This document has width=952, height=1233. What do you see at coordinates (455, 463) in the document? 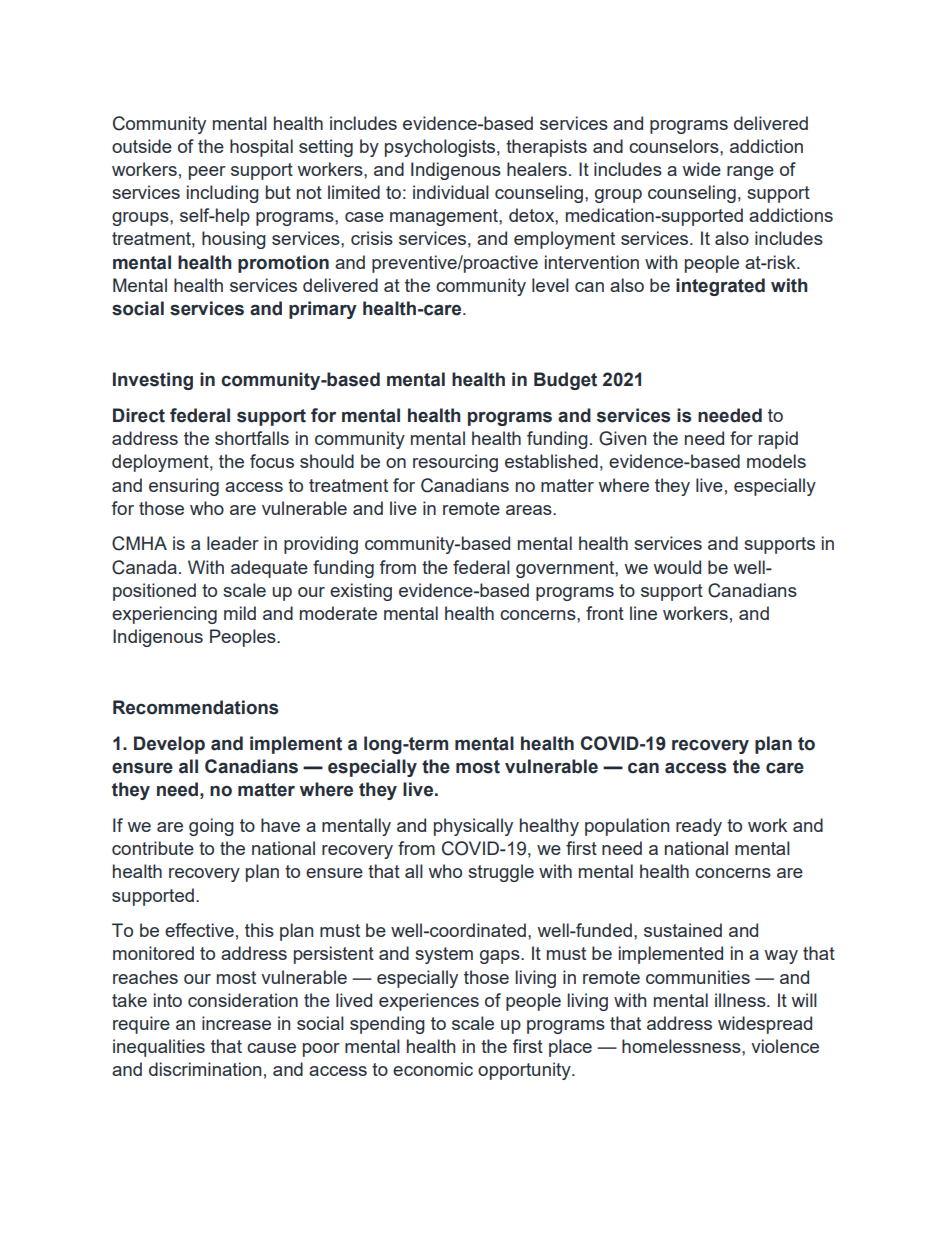
I see `resourcing` at bounding box center [455, 463].
